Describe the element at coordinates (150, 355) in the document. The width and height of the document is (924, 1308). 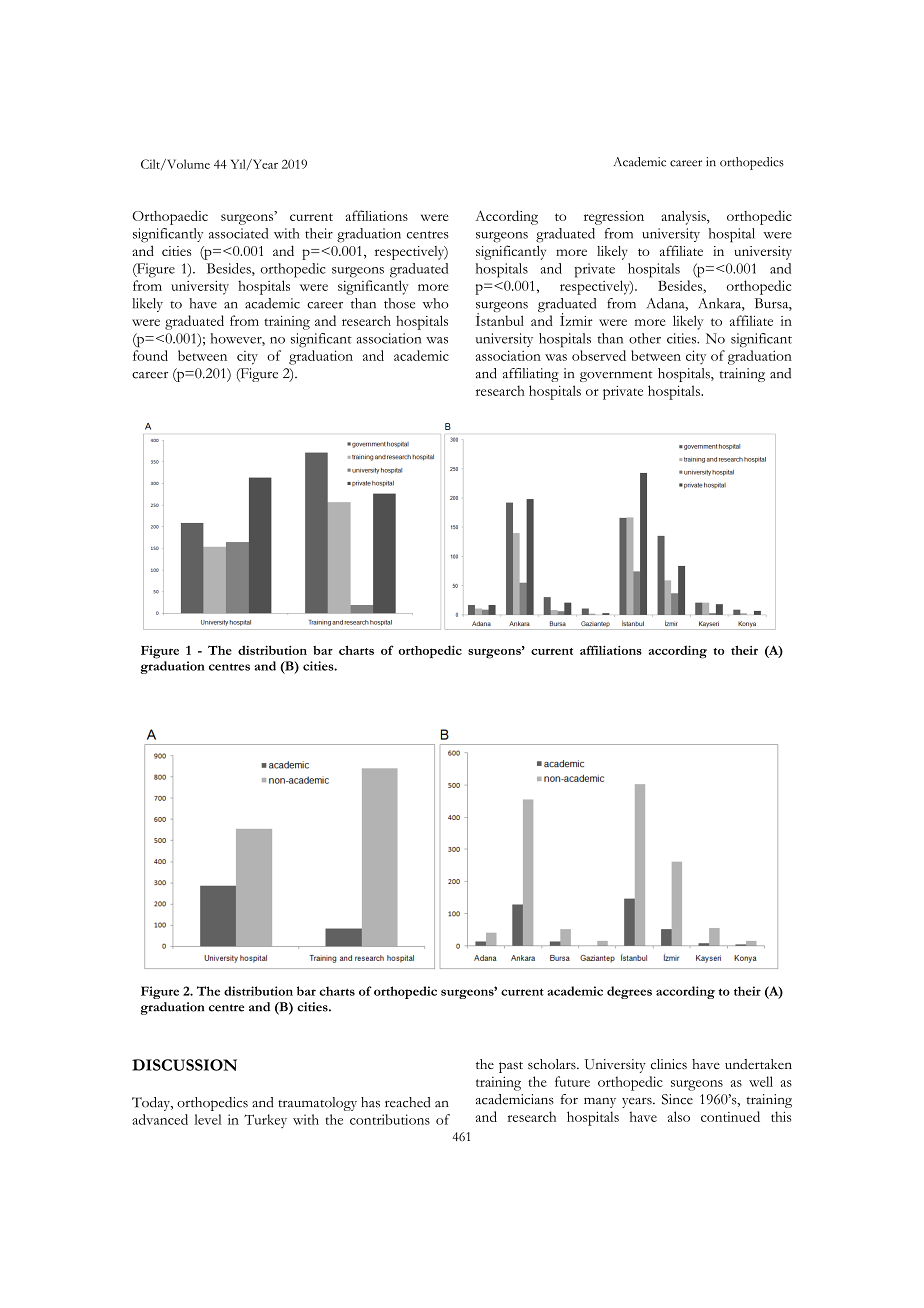
I see `found` at that location.
